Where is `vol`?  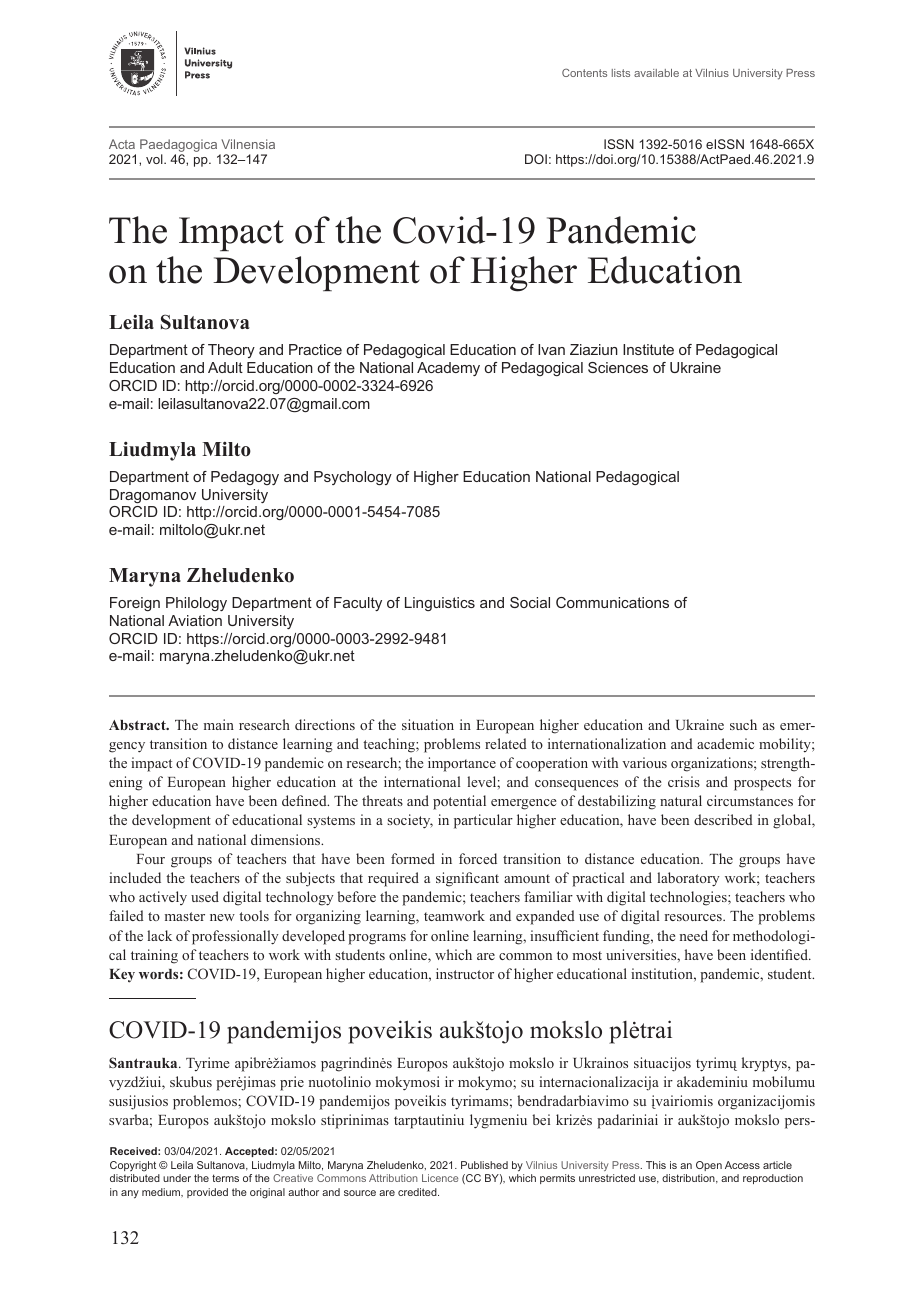 vol is located at coordinates (155, 159).
